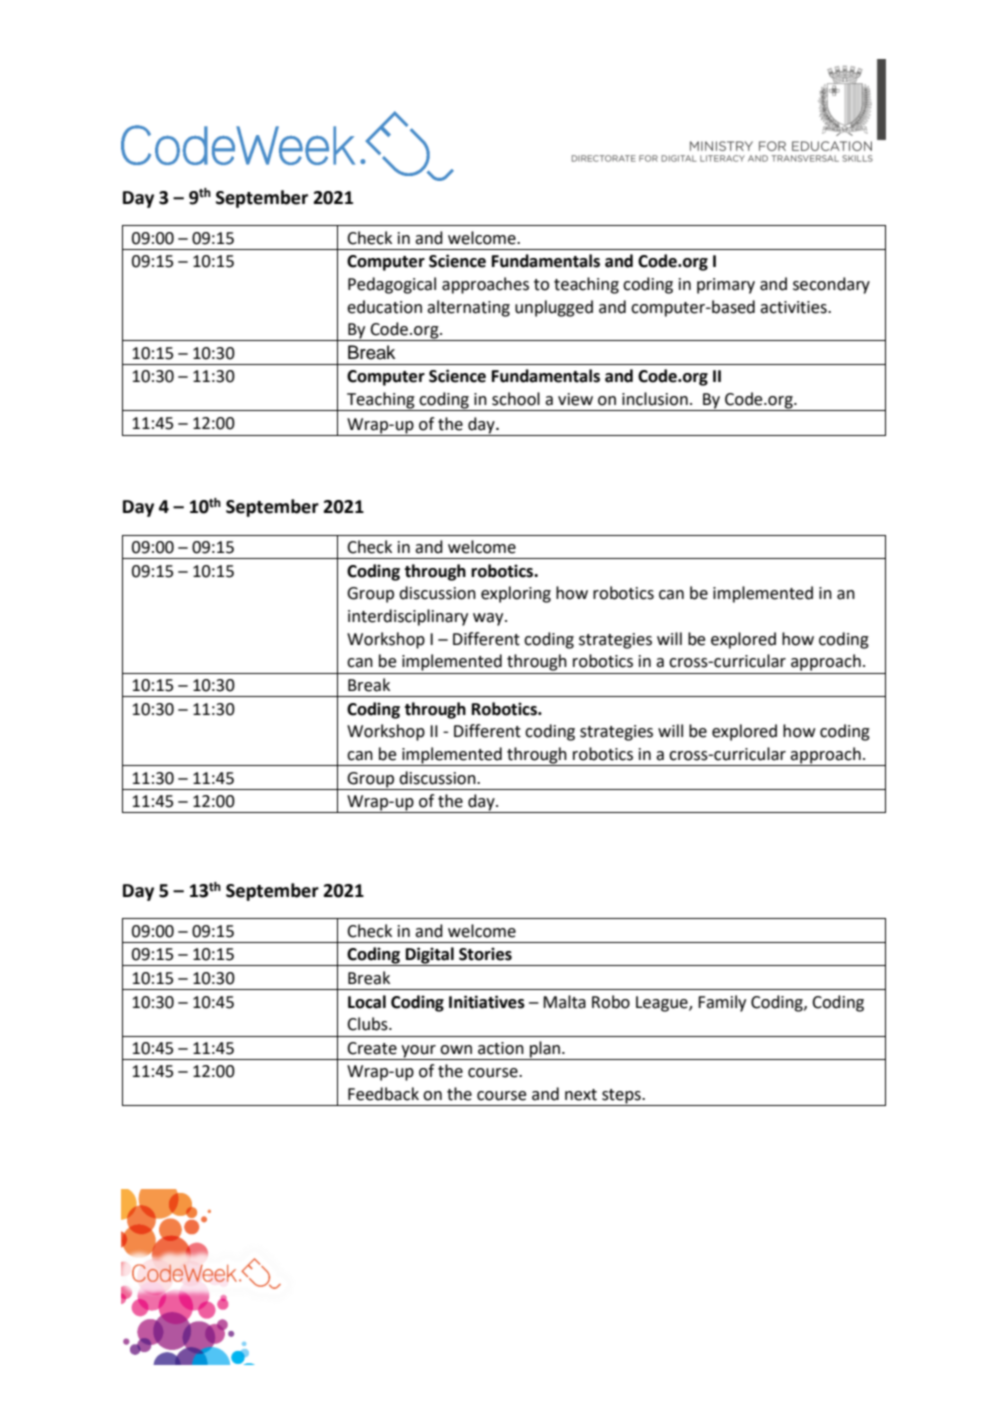  What do you see at coordinates (418, 1052) in the screenshot?
I see `your` at bounding box center [418, 1052].
